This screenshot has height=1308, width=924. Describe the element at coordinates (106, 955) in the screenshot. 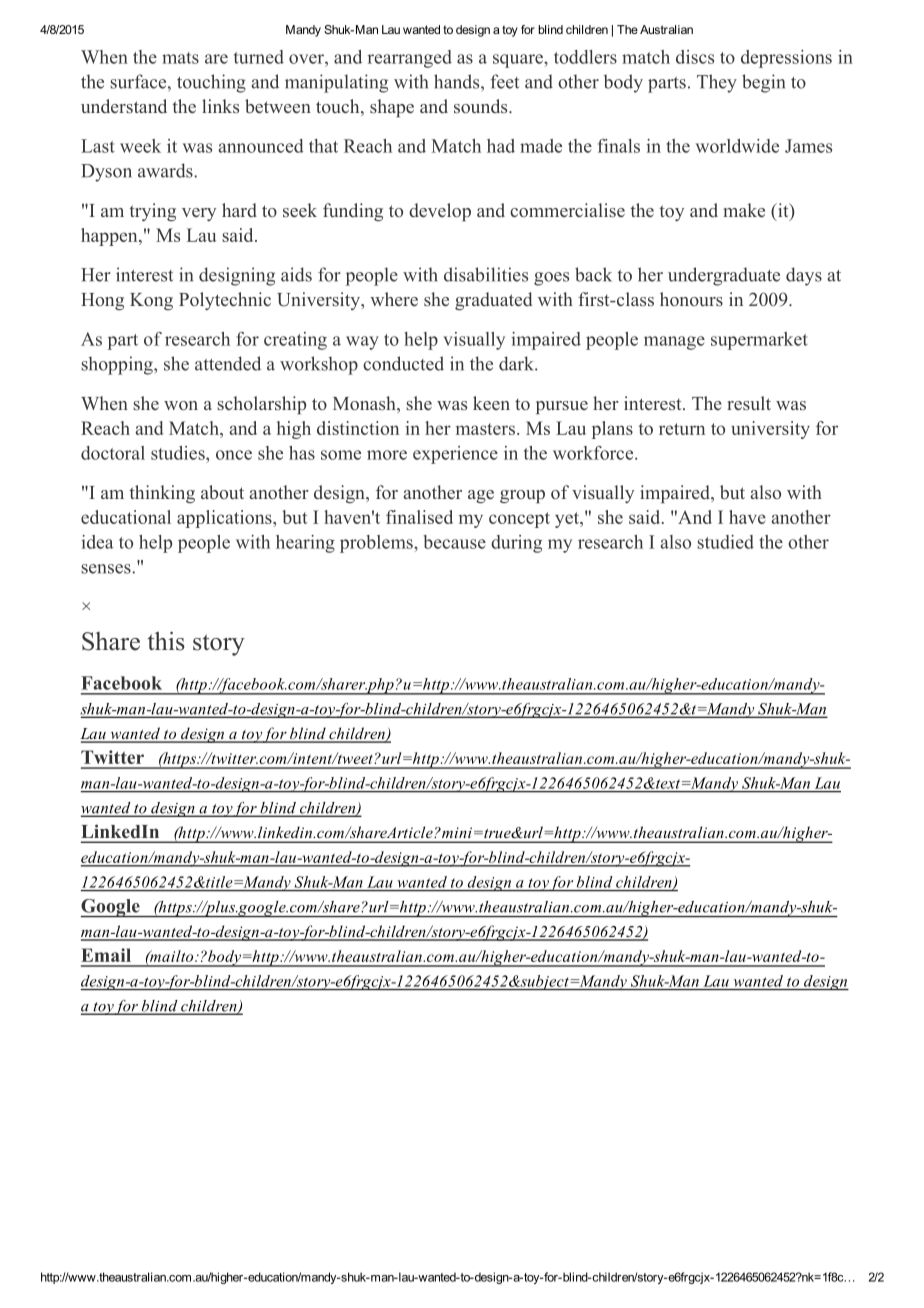

I see `Email` at that location.
